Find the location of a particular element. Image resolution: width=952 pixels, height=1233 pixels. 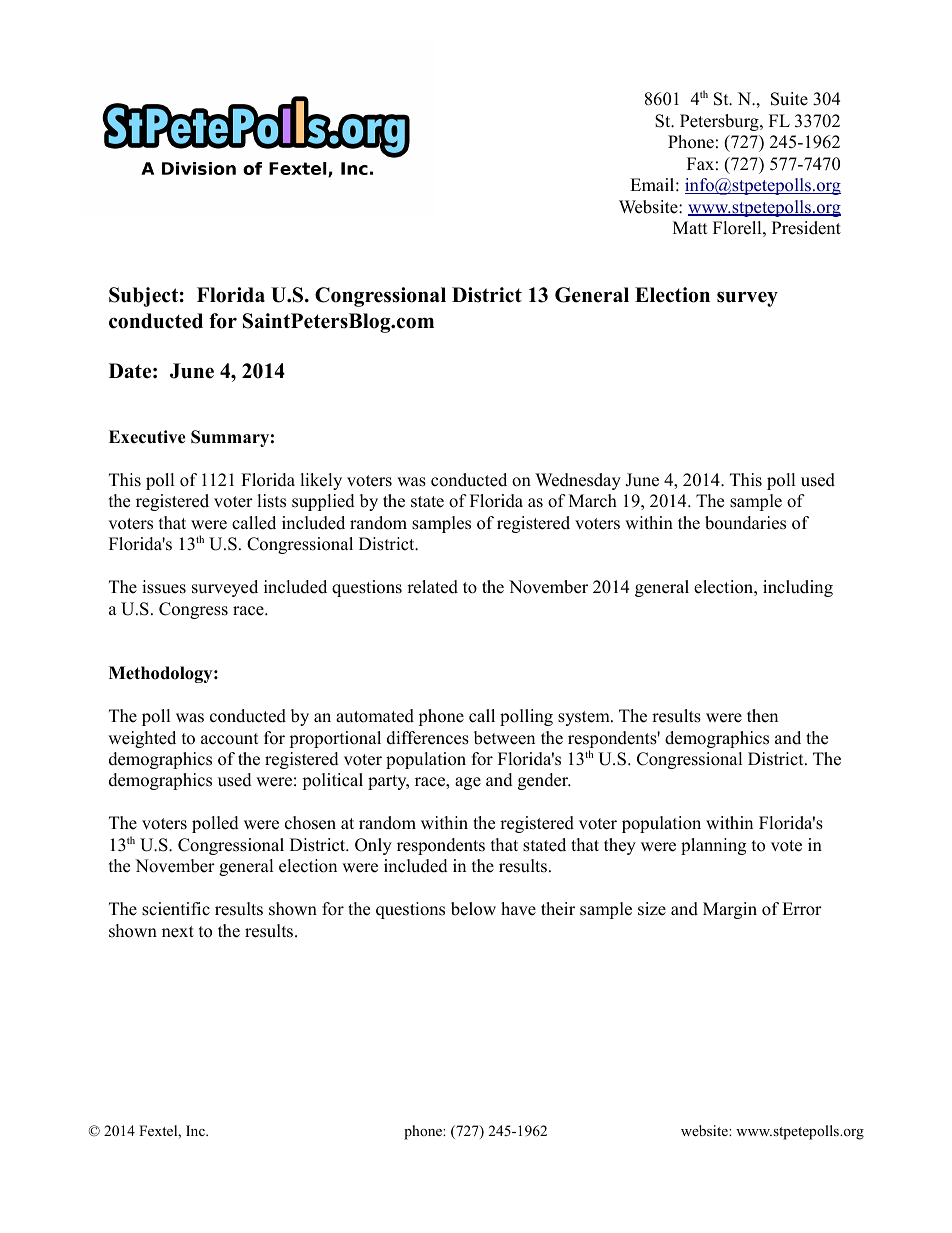

Suite is located at coordinates (789, 99).
